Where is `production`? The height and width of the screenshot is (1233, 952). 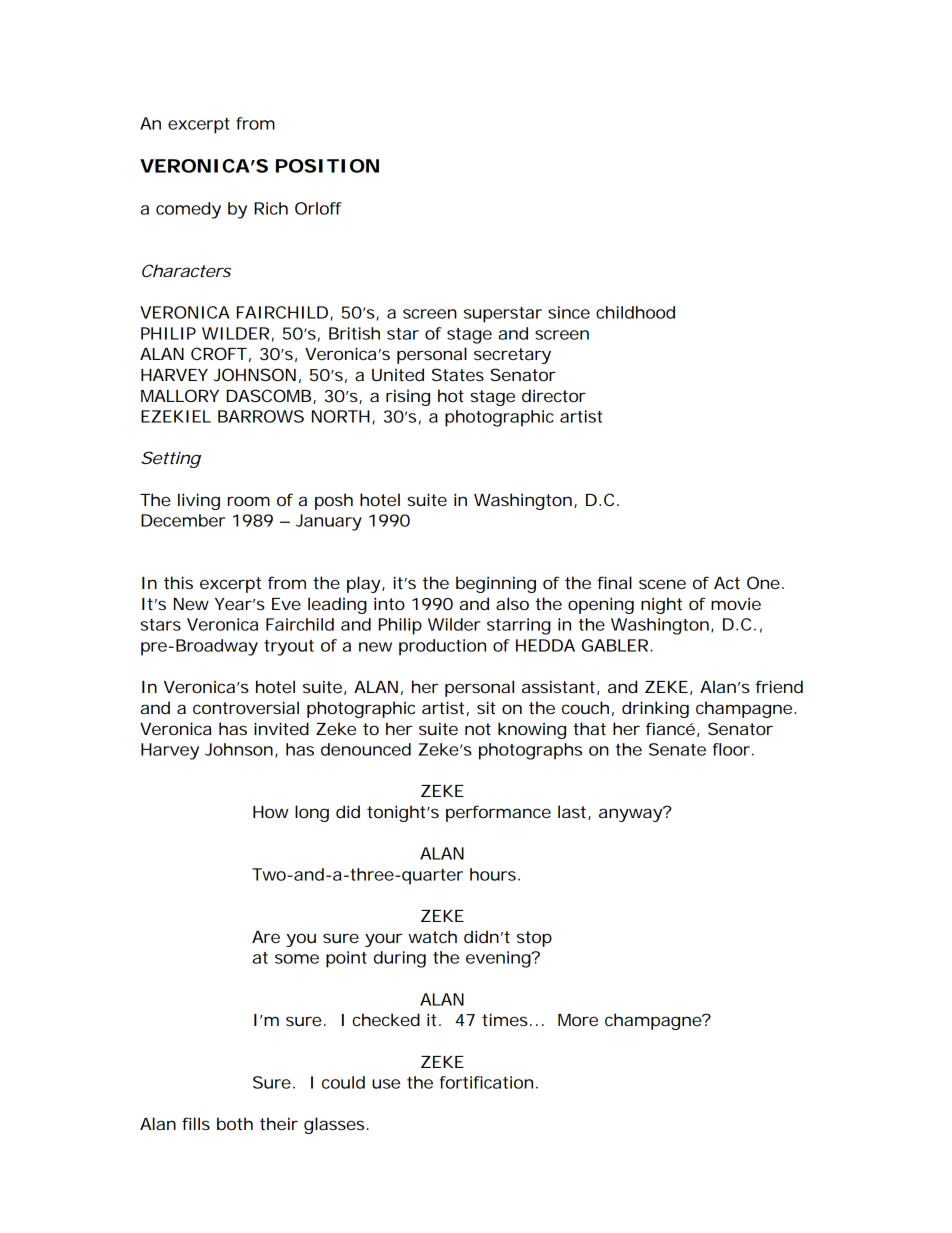 production is located at coordinates (442, 647).
